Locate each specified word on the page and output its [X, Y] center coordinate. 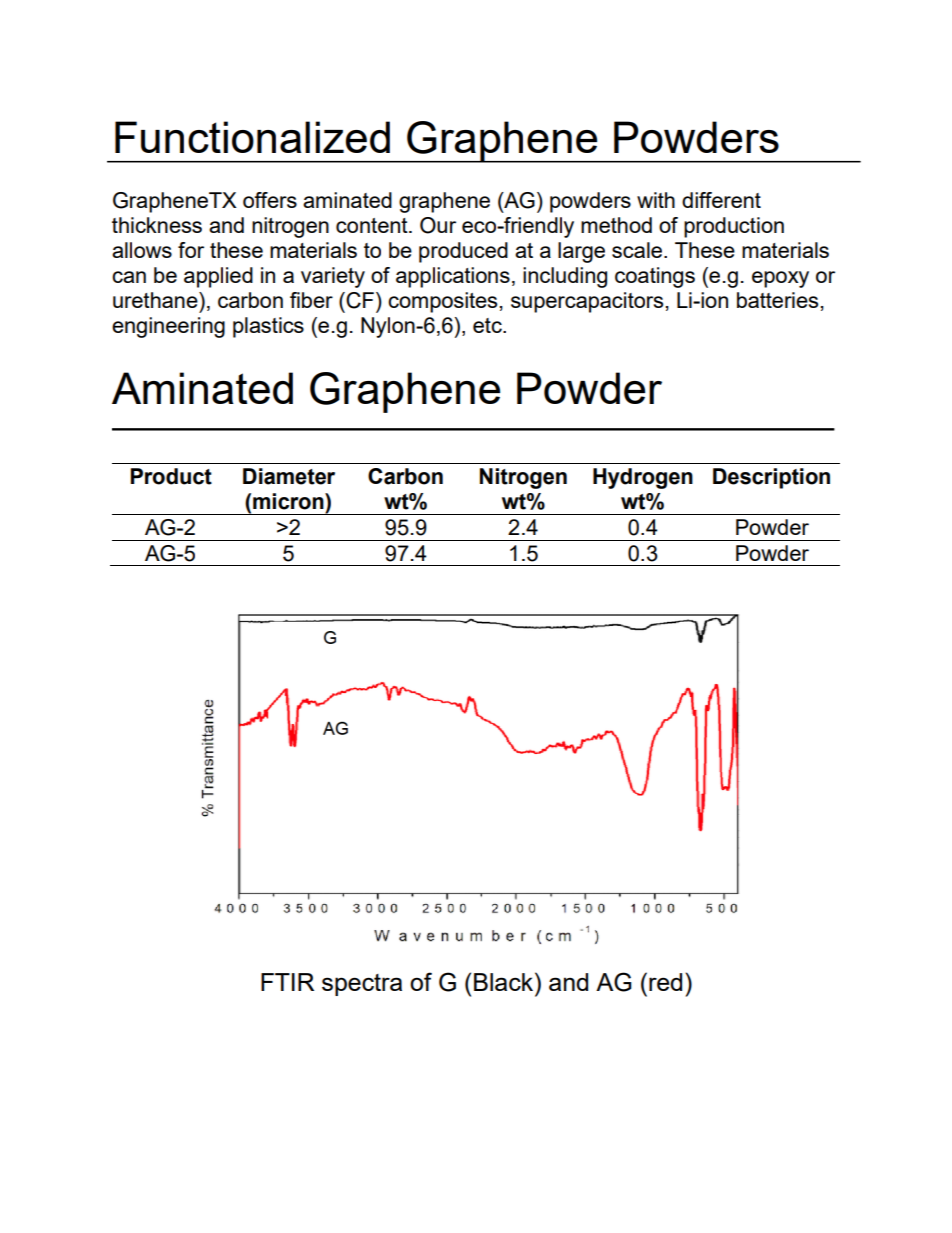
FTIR [287, 982]
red [665, 982]
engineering [168, 327]
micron [289, 501]
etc [488, 325]
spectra [362, 985]
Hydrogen [643, 478]
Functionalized [252, 137]
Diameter [289, 476]
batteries [777, 300]
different [721, 200]
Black [505, 981]
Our [438, 225]
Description [771, 478]
